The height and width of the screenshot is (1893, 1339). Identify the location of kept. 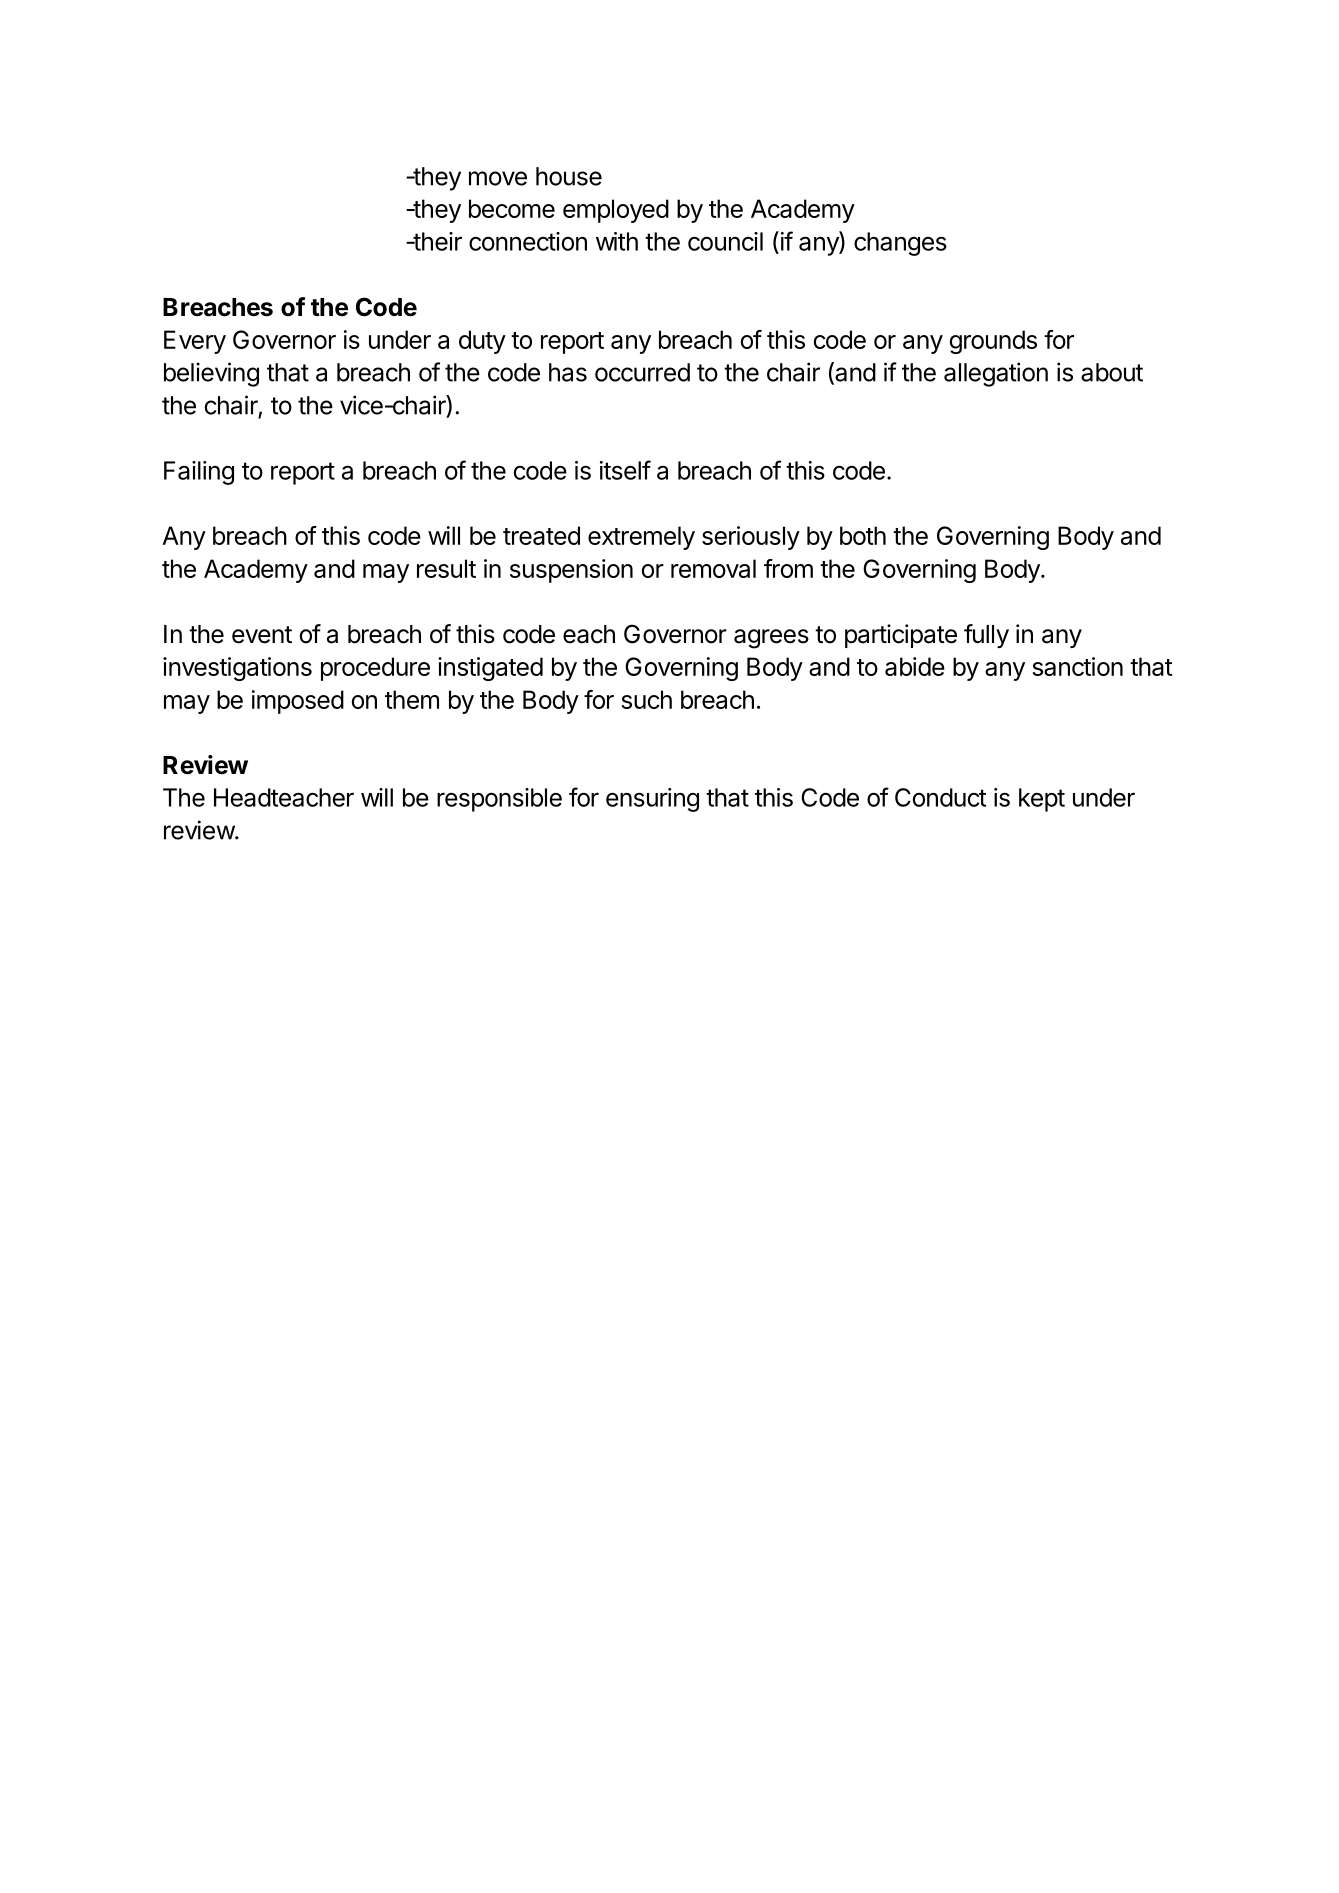
(1042, 800).
